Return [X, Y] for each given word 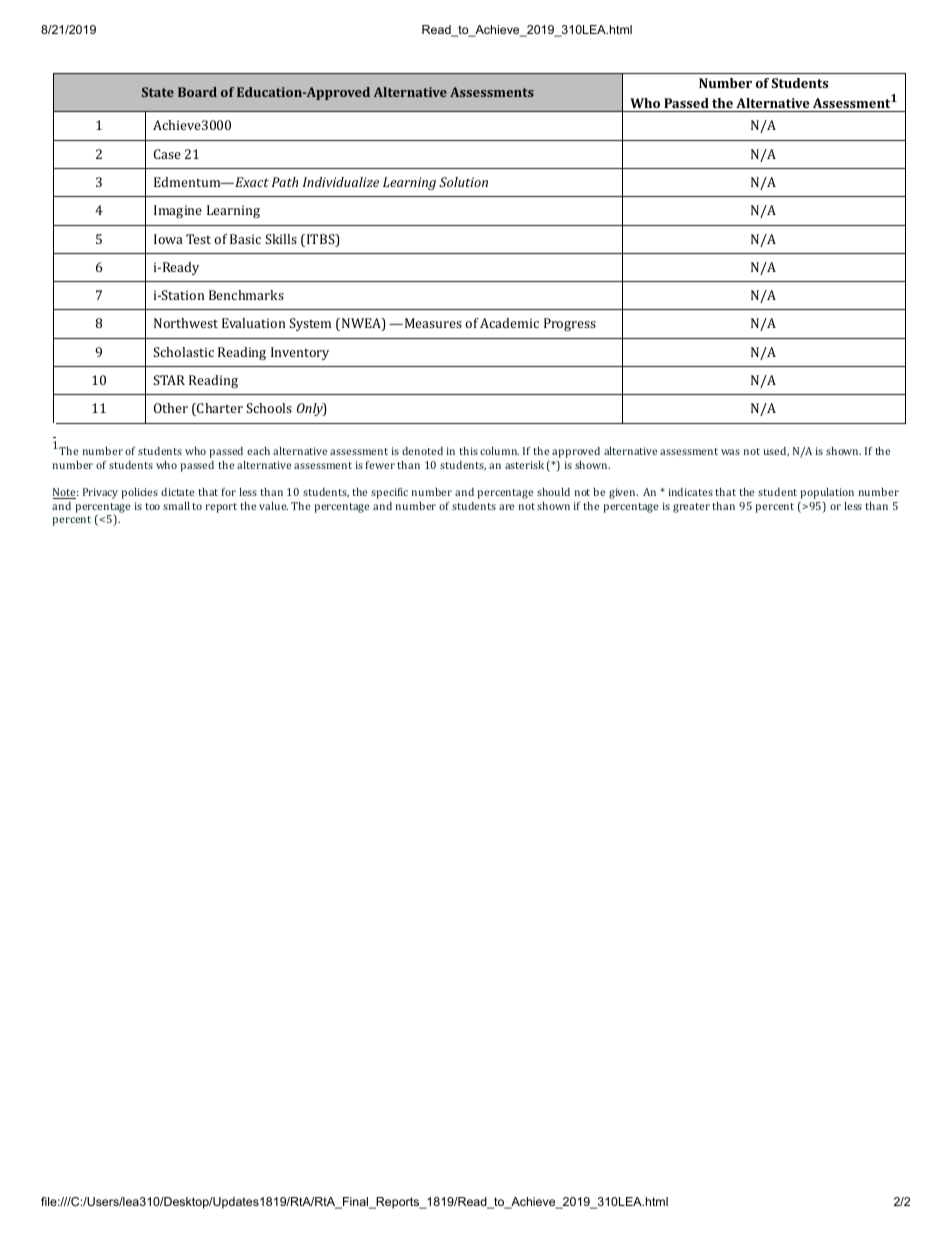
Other [171, 408]
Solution [463, 182]
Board [197, 92]
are [506, 507]
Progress [570, 324]
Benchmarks [246, 295]
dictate [177, 492]
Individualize [341, 182]
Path [285, 182]
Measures [432, 323]
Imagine [178, 211]
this [468, 451]
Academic [509, 323]
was [730, 452]
